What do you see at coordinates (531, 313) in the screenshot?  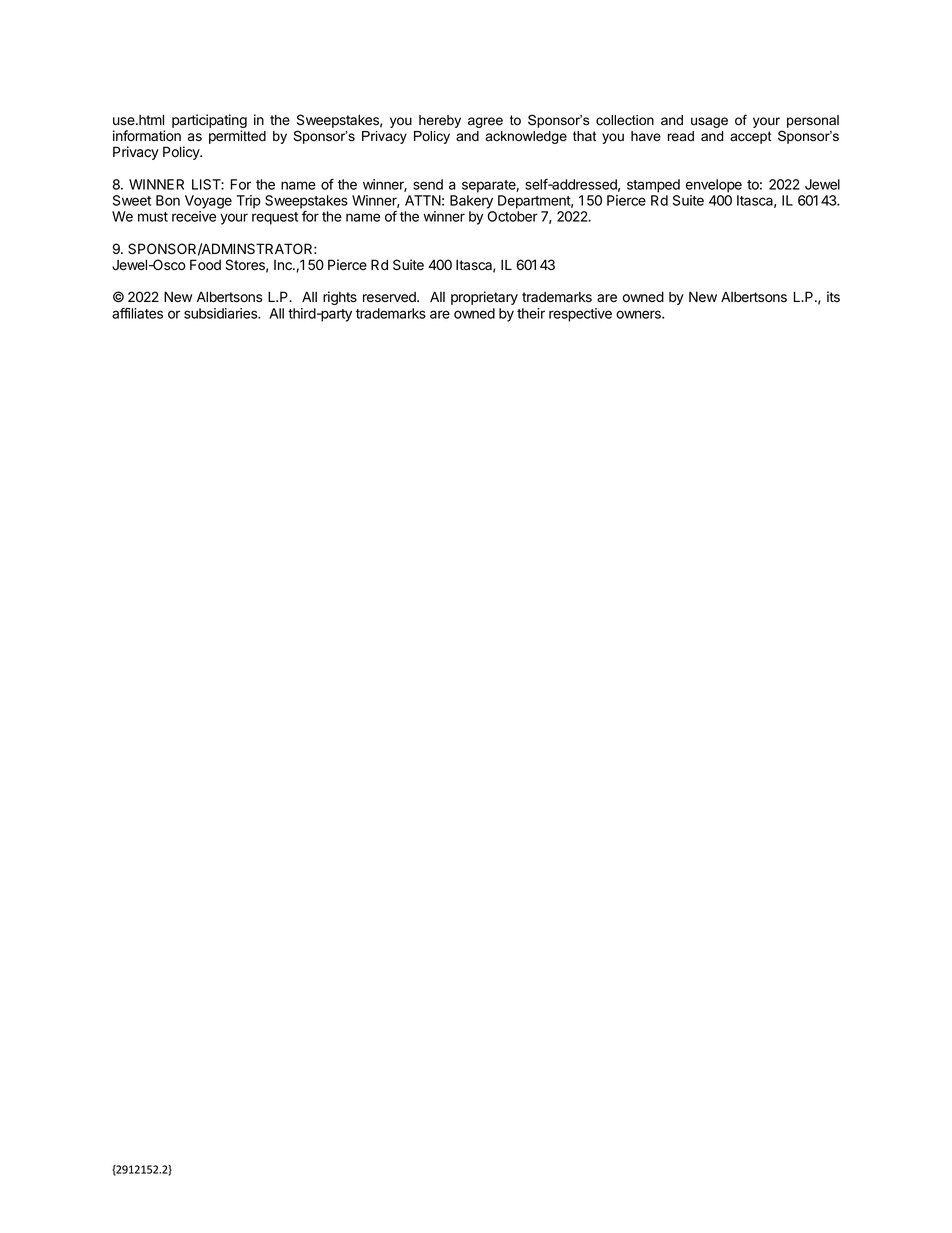 I see `their` at bounding box center [531, 313].
